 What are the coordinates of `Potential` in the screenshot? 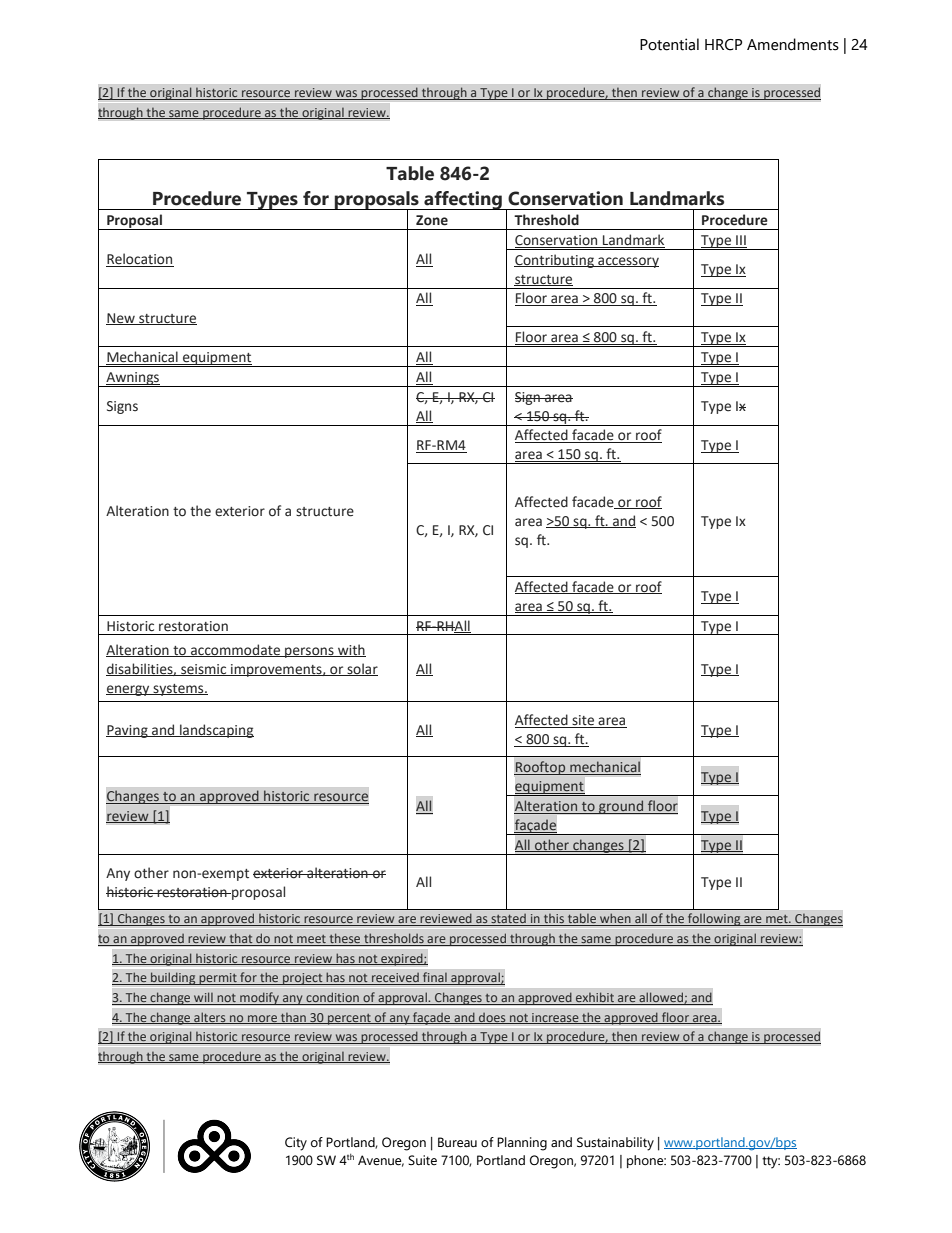 It's located at (669, 44).
